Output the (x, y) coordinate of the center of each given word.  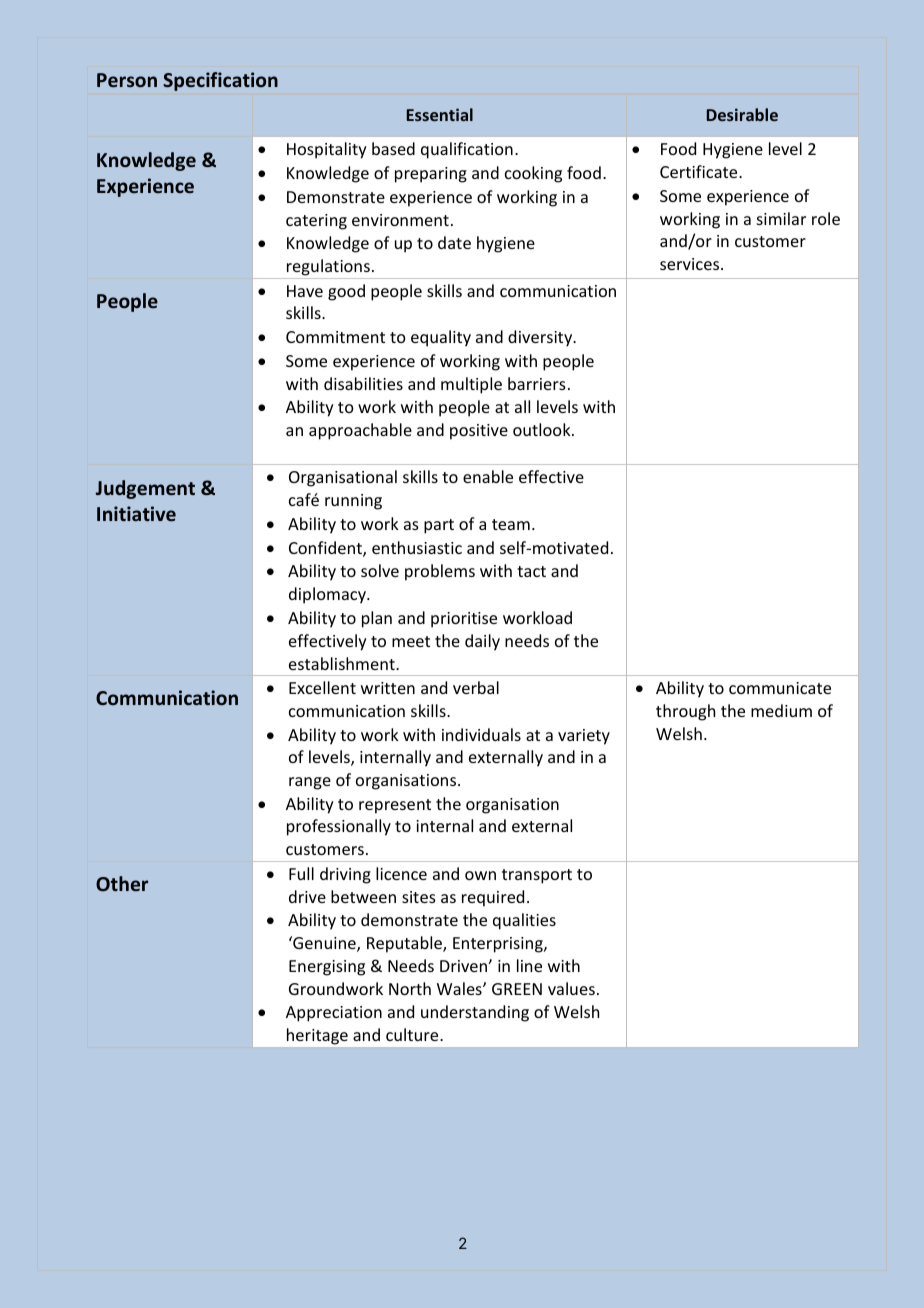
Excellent (322, 687)
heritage (317, 1036)
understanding (475, 1013)
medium (781, 710)
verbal (476, 687)
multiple (471, 385)
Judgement (145, 489)
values (571, 988)
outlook (543, 429)
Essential (440, 114)
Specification (220, 81)
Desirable (742, 114)
